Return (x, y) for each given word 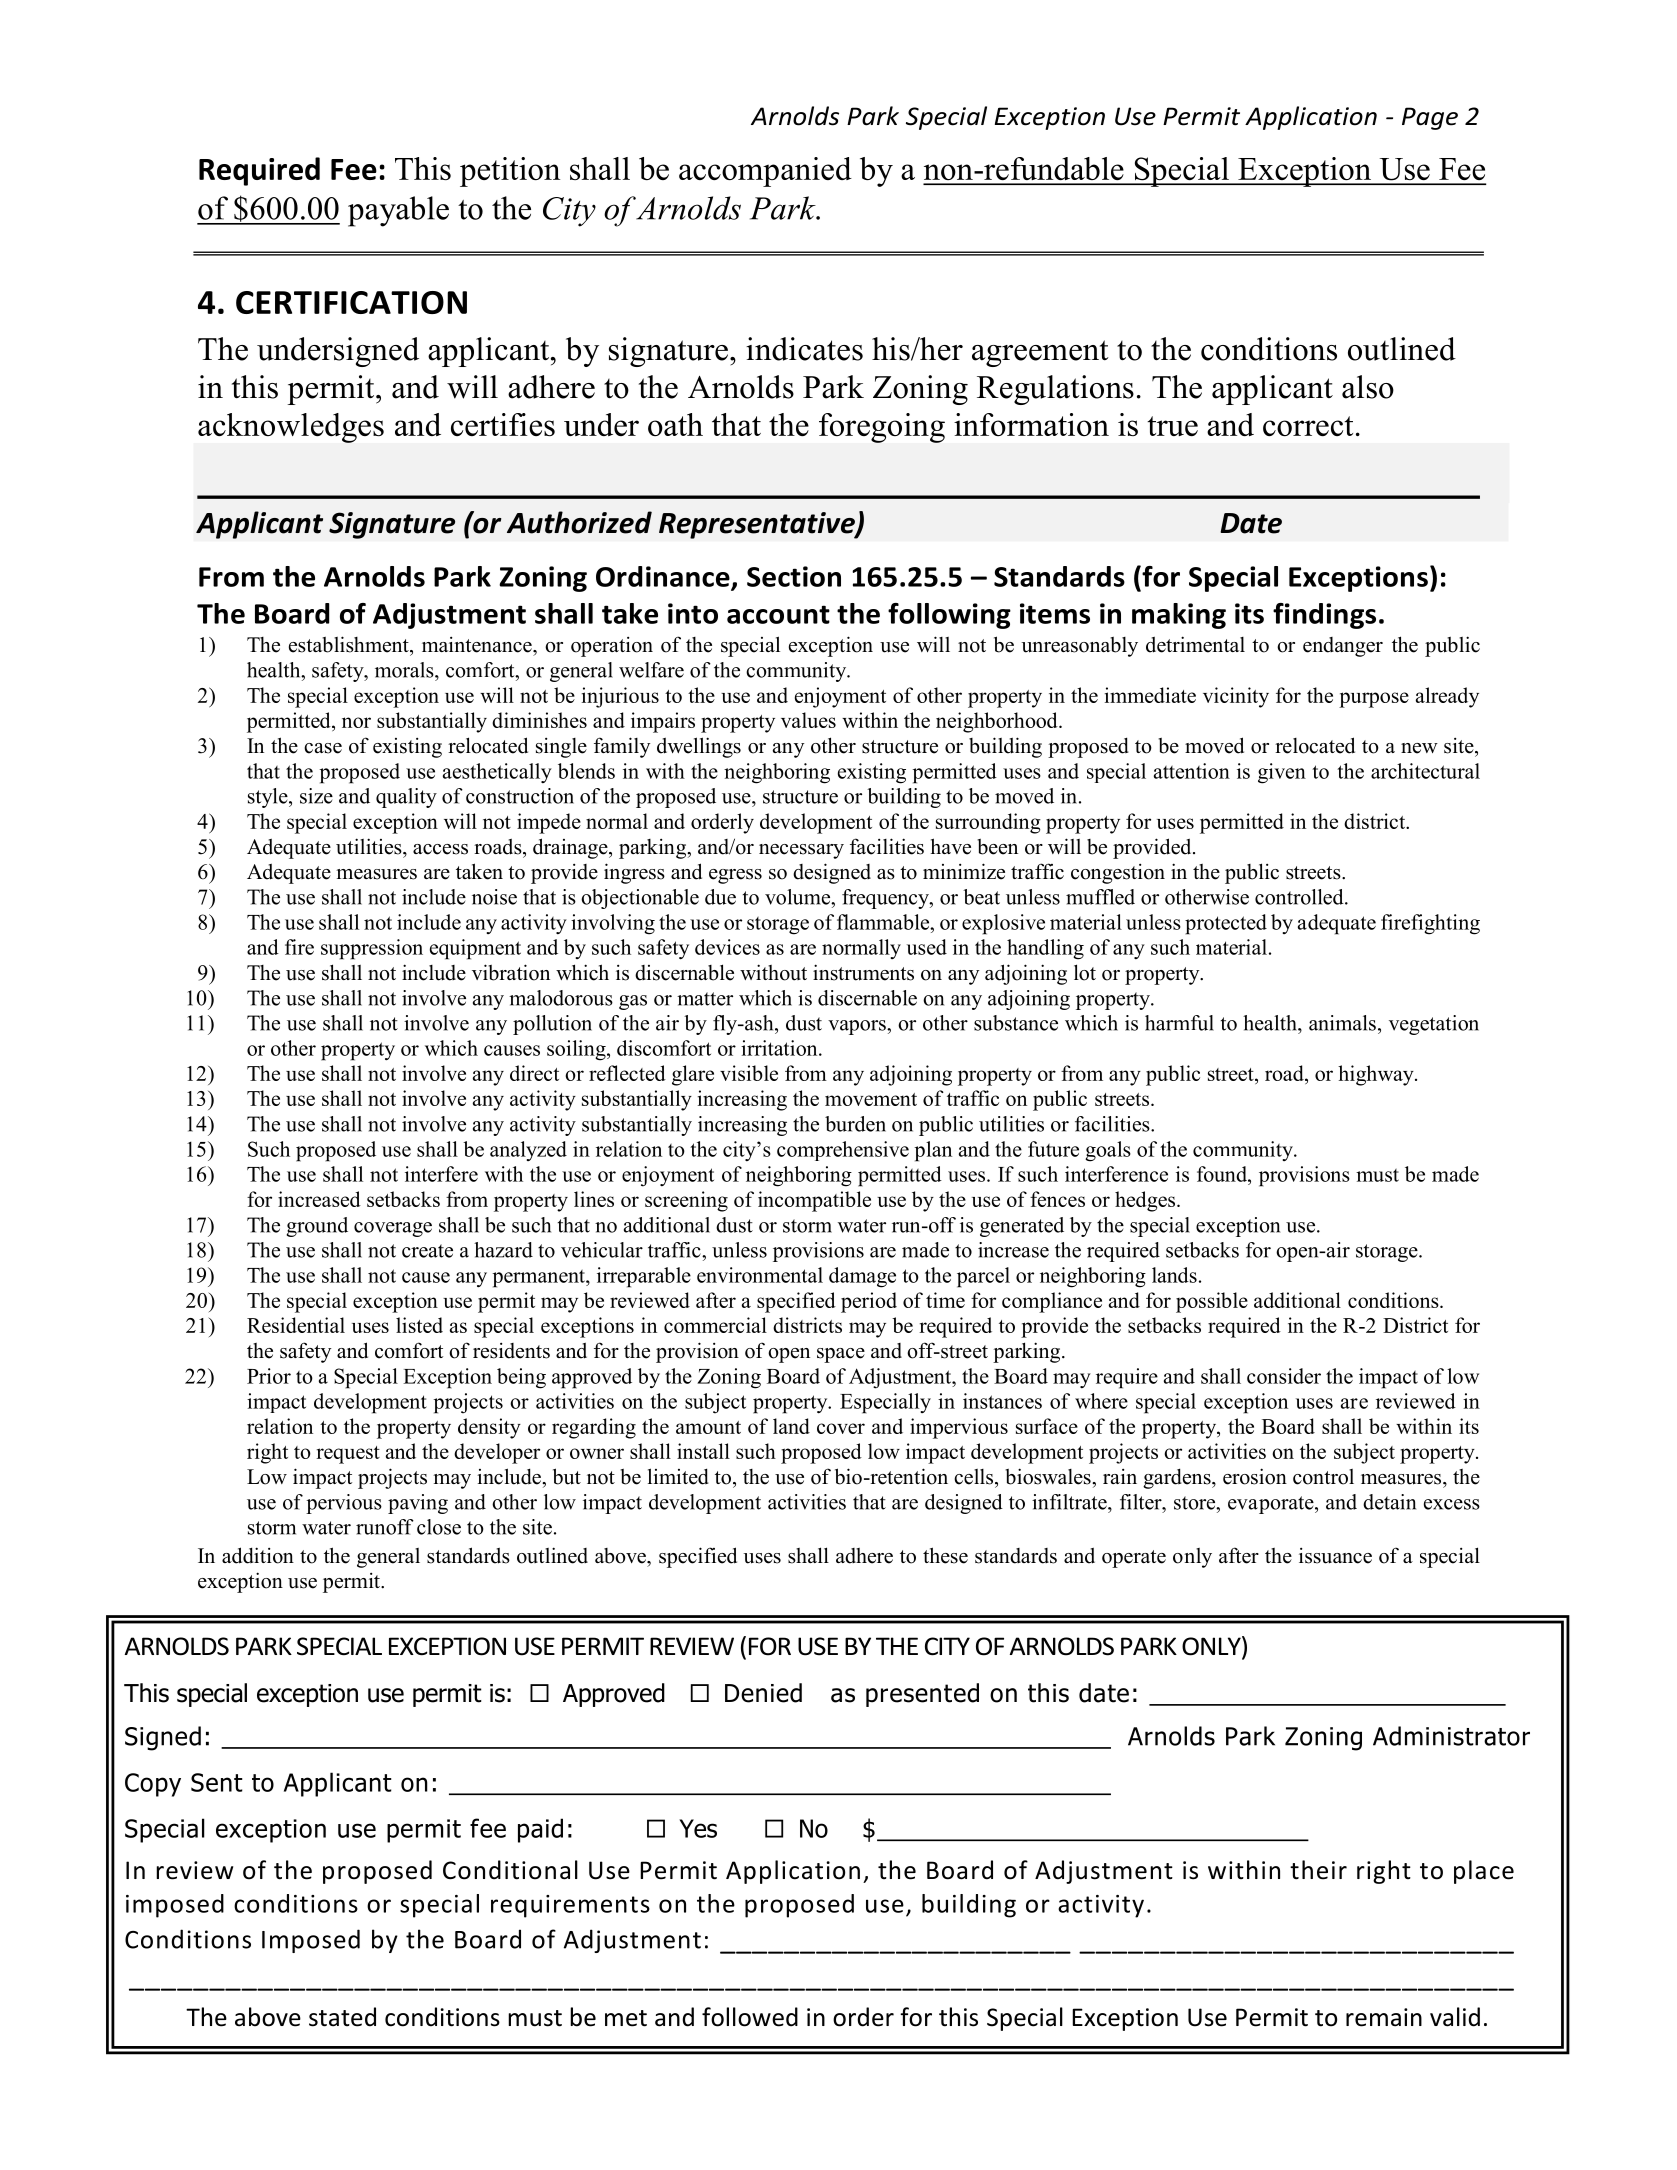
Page (1430, 118)
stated (342, 2017)
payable (398, 211)
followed (750, 2017)
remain (1384, 2017)
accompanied (765, 172)
